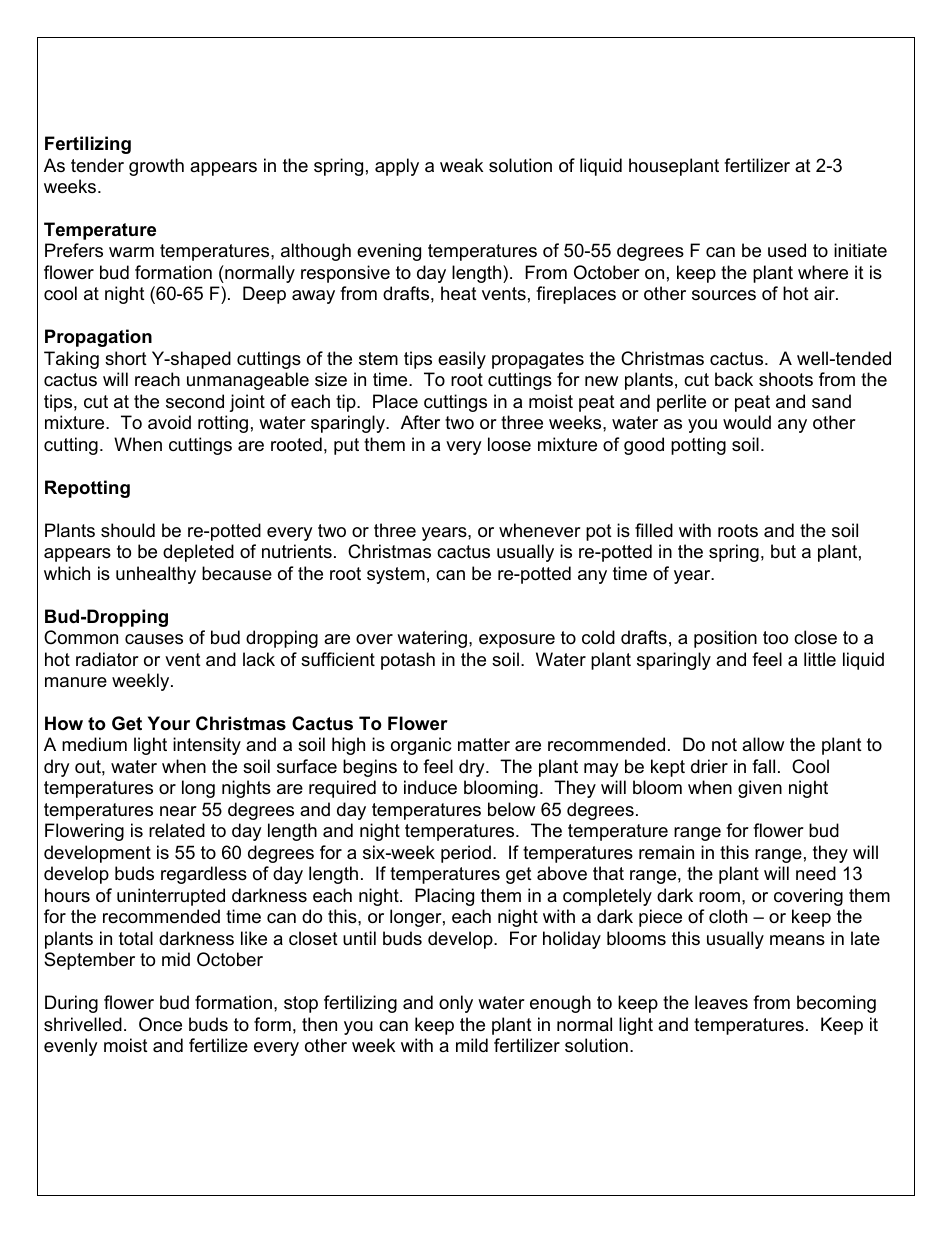 Image resolution: width=952 pixels, height=1233 pixels. What do you see at coordinates (484, 744) in the screenshot?
I see `matter` at bounding box center [484, 744].
